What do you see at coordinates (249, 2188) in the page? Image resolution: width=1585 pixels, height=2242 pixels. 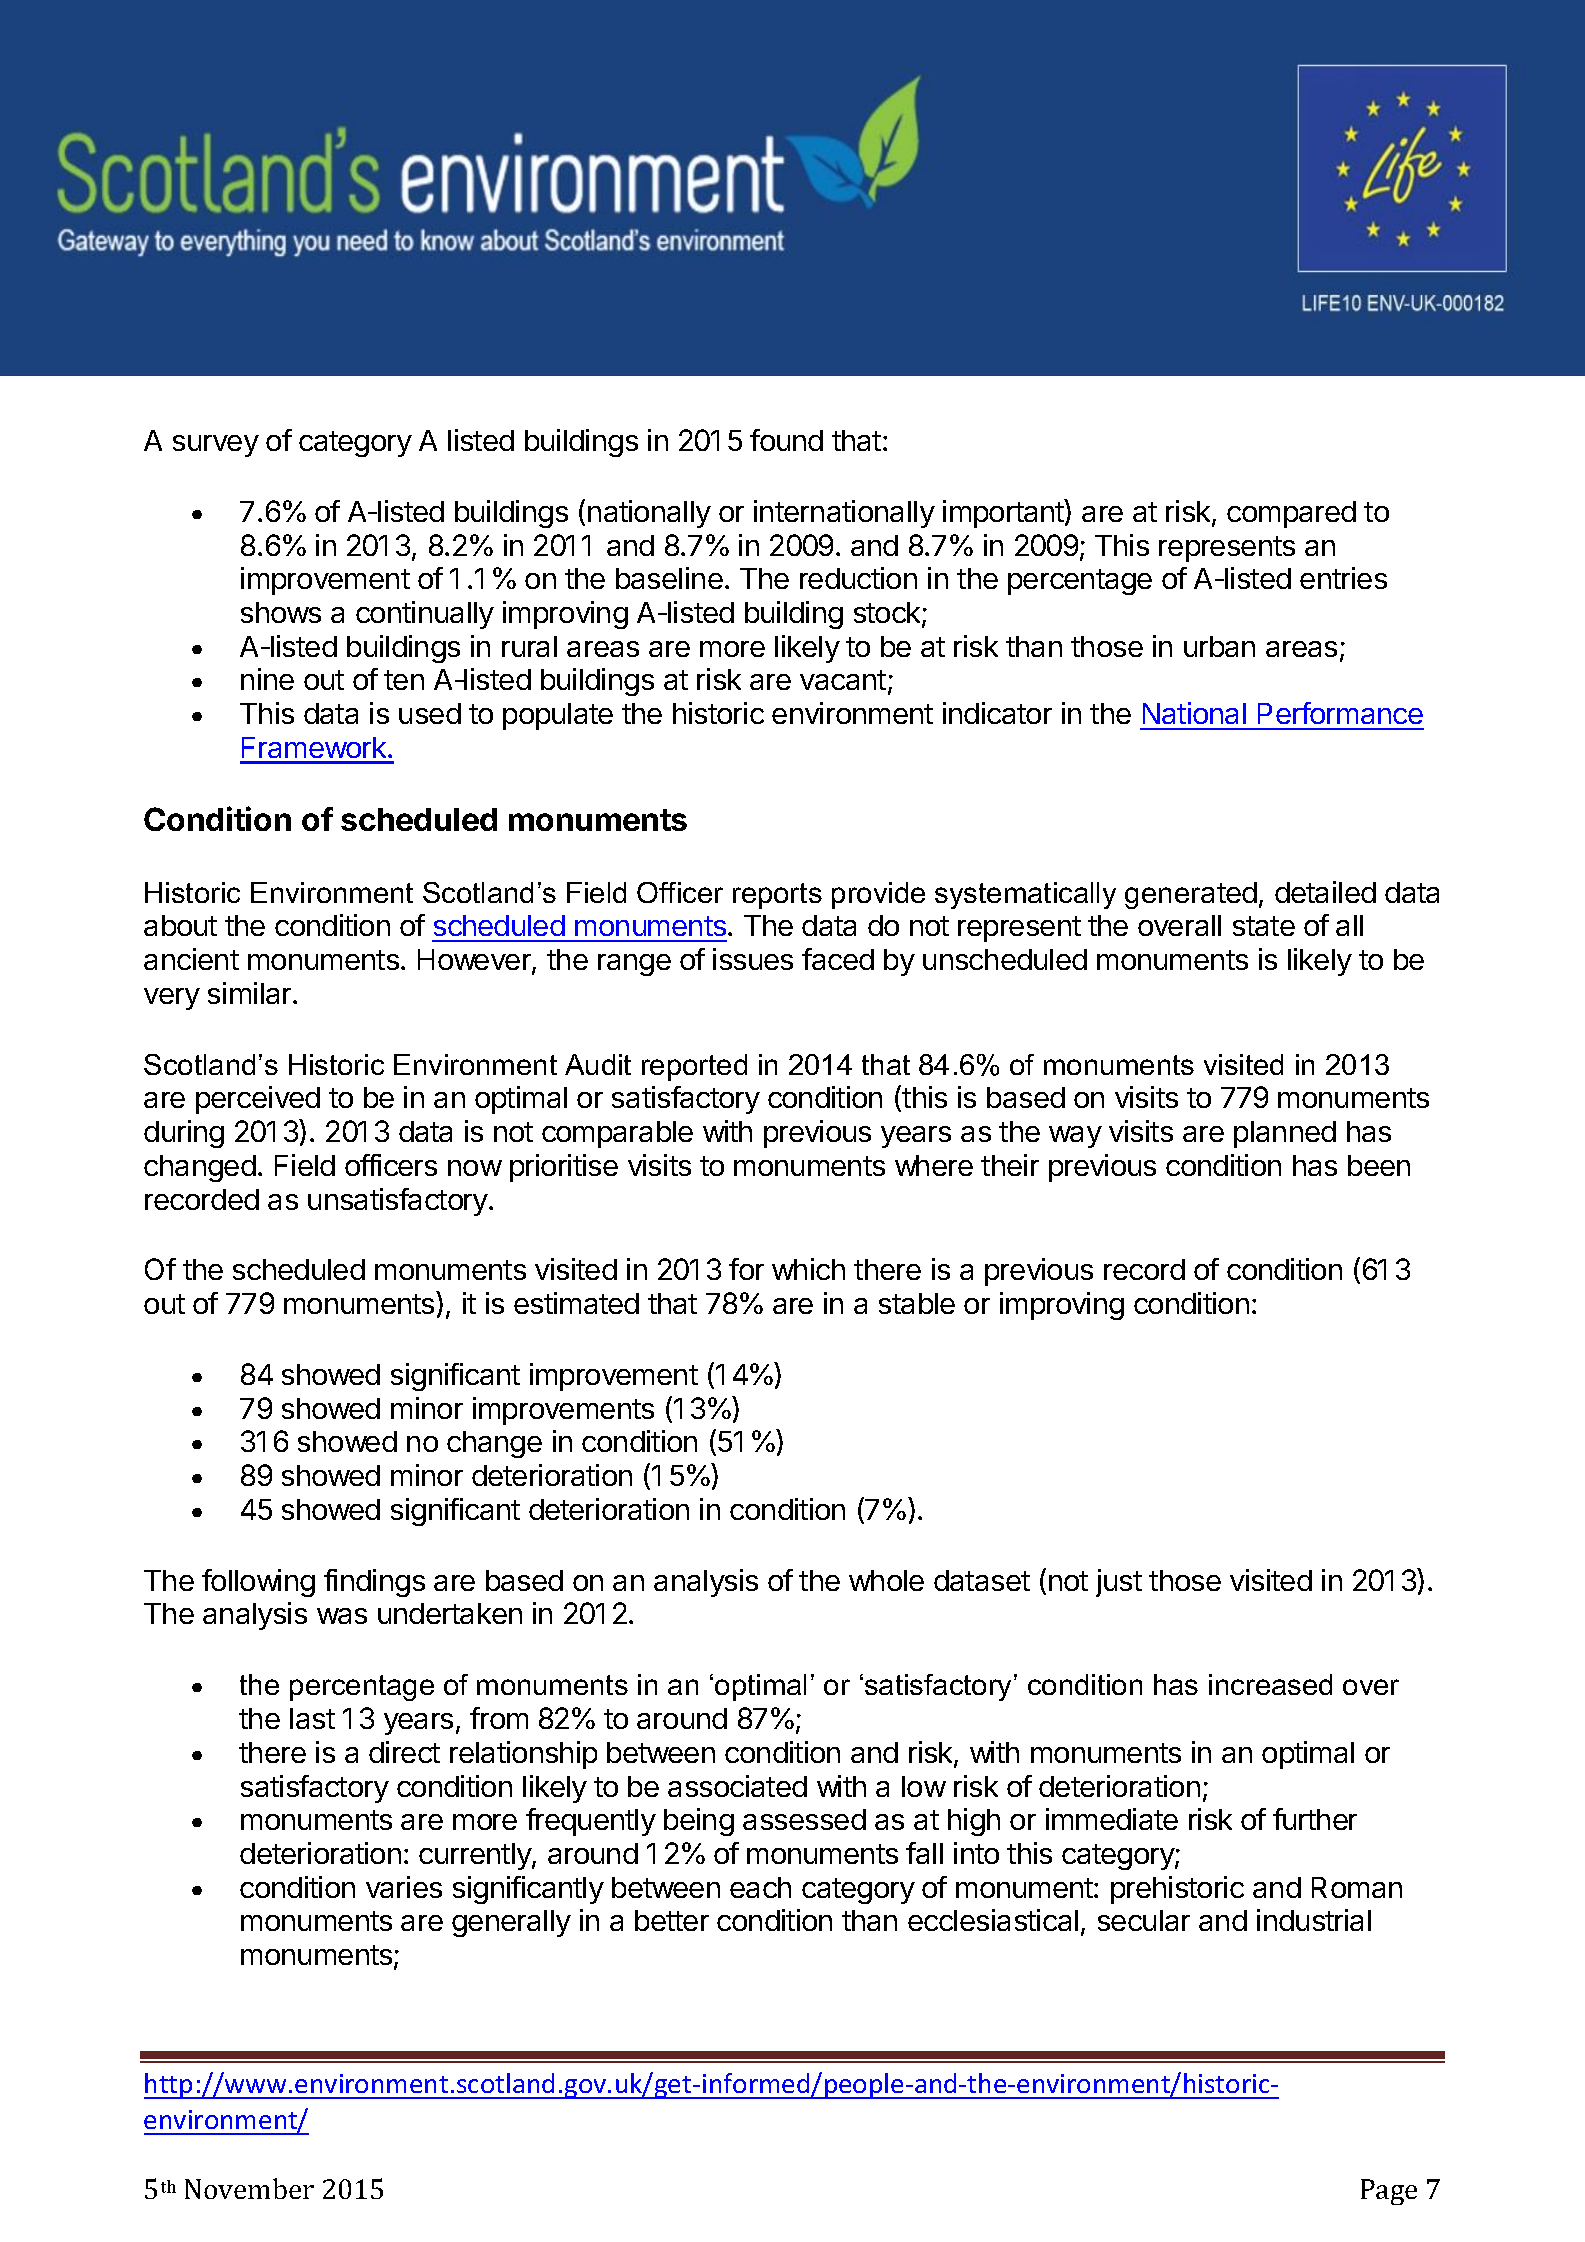 I see `November` at bounding box center [249, 2188].
